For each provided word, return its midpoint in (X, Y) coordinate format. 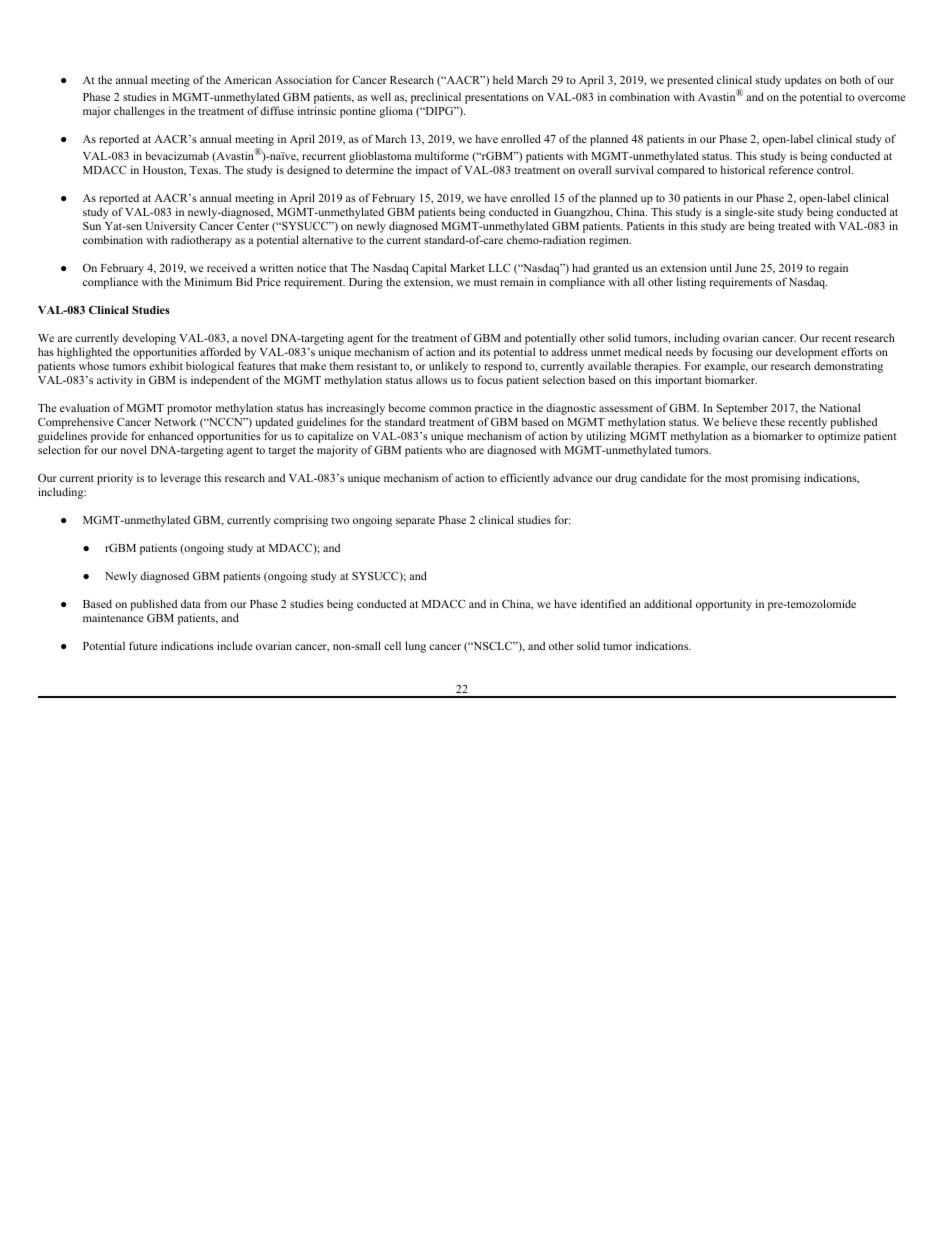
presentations (497, 98)
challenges (139, 112)
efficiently (525, 479)
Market (467, 267)
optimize (839, 437)
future (143, 645)
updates (803, 81)
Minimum (208, 281)
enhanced (170, 435)
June (746, 268)
